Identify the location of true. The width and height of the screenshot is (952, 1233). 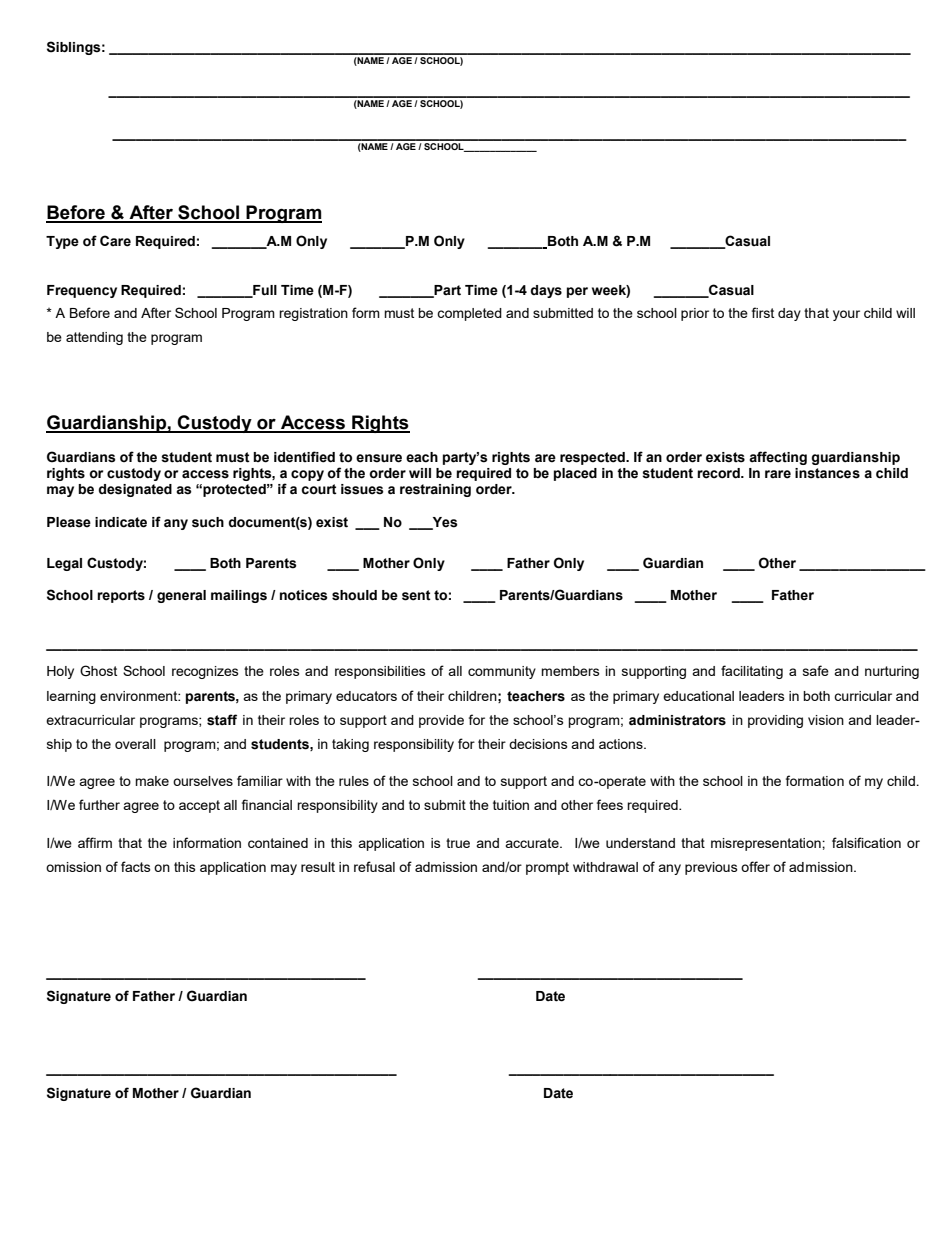
(458, 843).
